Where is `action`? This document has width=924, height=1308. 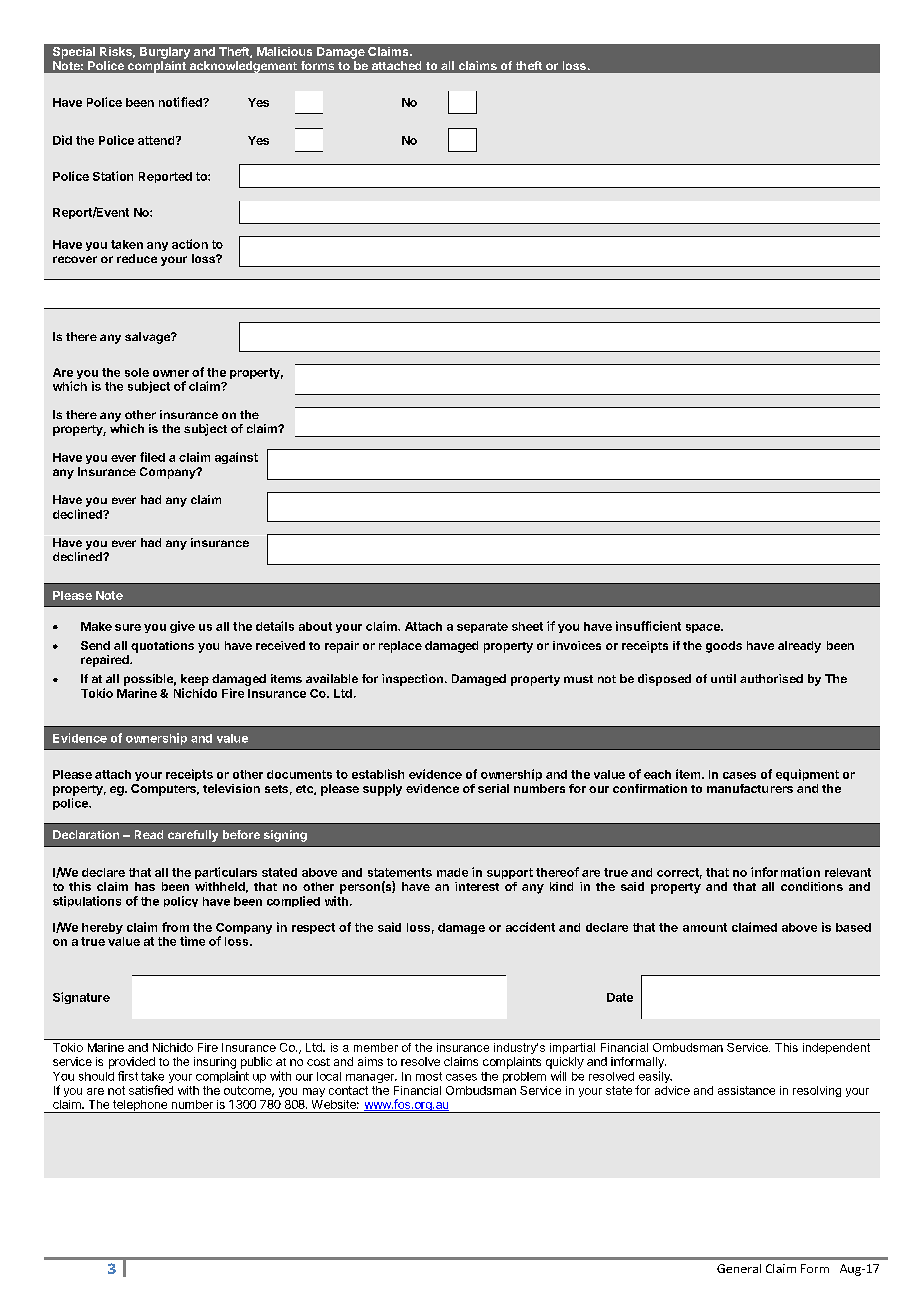 action is located at coordinates (190, 244).
